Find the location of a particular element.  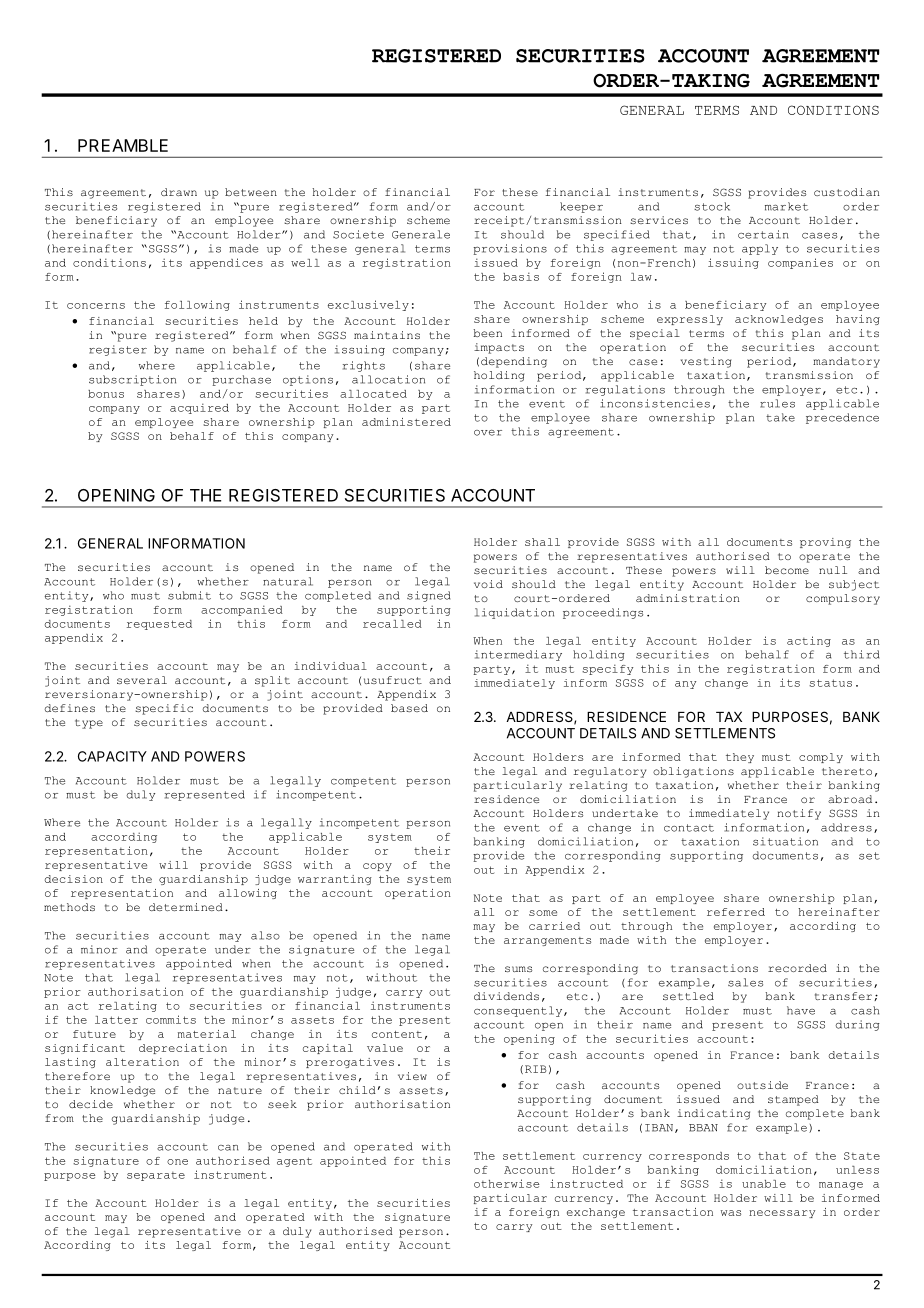

proving is located at coordinates (825, 543).
